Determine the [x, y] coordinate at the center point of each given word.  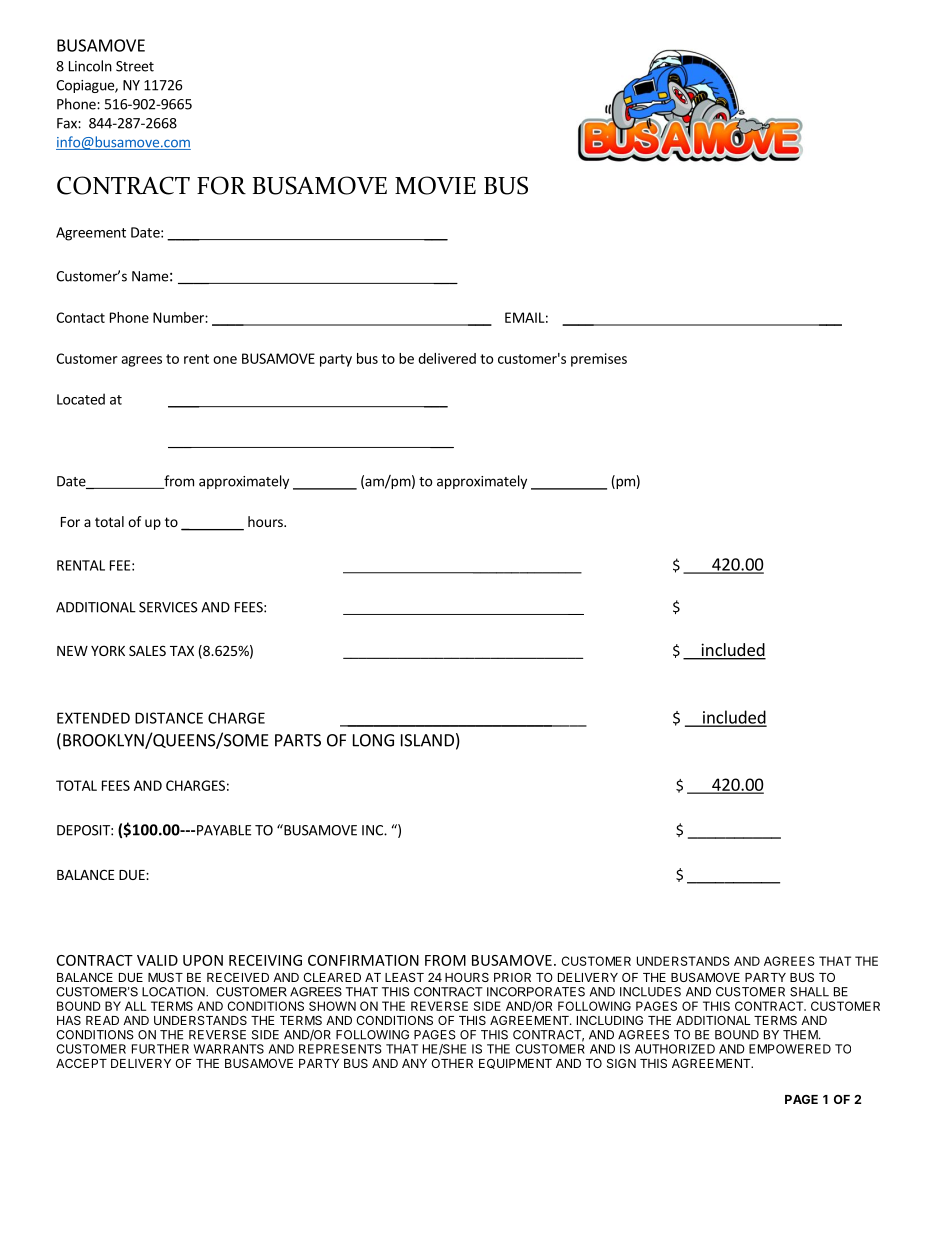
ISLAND [427, 740]
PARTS [298, 740]
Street [135, 66]
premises [599, 360]
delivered [447, 358]
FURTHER [160, 1049]
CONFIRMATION [363, 960]
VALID [157, 960]
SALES [147, 650]
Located [81, 399]
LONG [373, 740]
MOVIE [435, 185]
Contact [80, 317]
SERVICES [168, 607]
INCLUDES [650, 992]
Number [179, 317]
